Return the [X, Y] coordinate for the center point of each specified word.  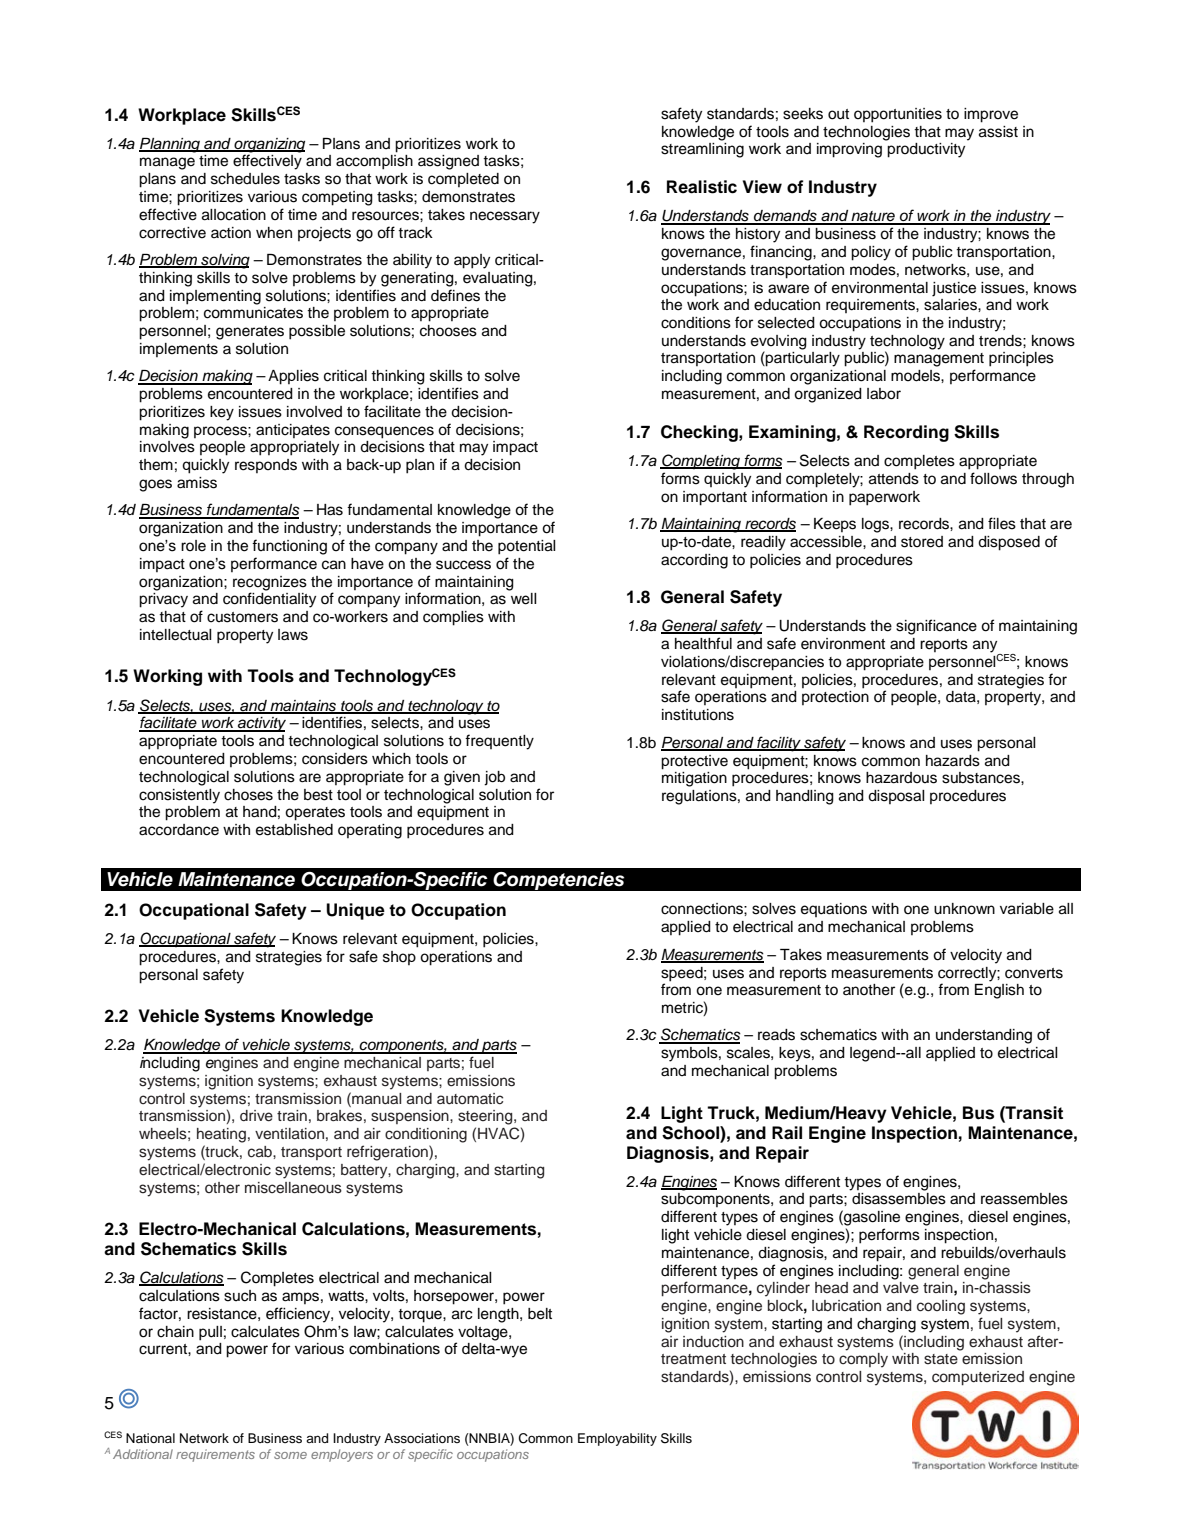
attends [894, 479]
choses [248, 795]
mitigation [694, 778]
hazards [953, 761]
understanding [984, 1036]
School [691, 1134]
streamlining [702, 150]
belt [540, 1314]
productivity [926, 150]
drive [256, 1116]
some [290, 1455]
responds [266, 466]
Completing [701, 462]
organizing [268, 146]
